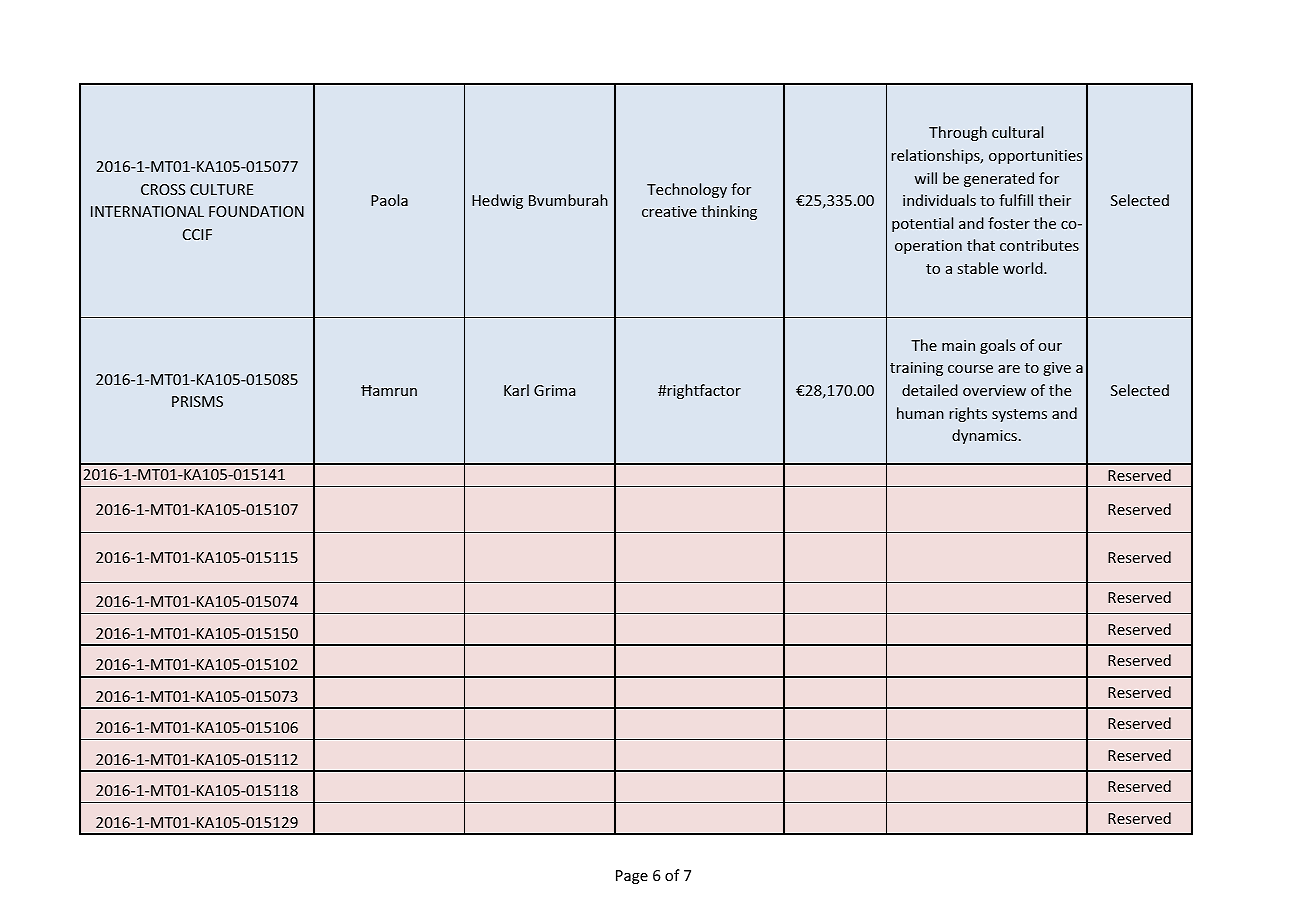  Describe the element at coordinates (994, 390) in the page. I see `overview` at that location.
